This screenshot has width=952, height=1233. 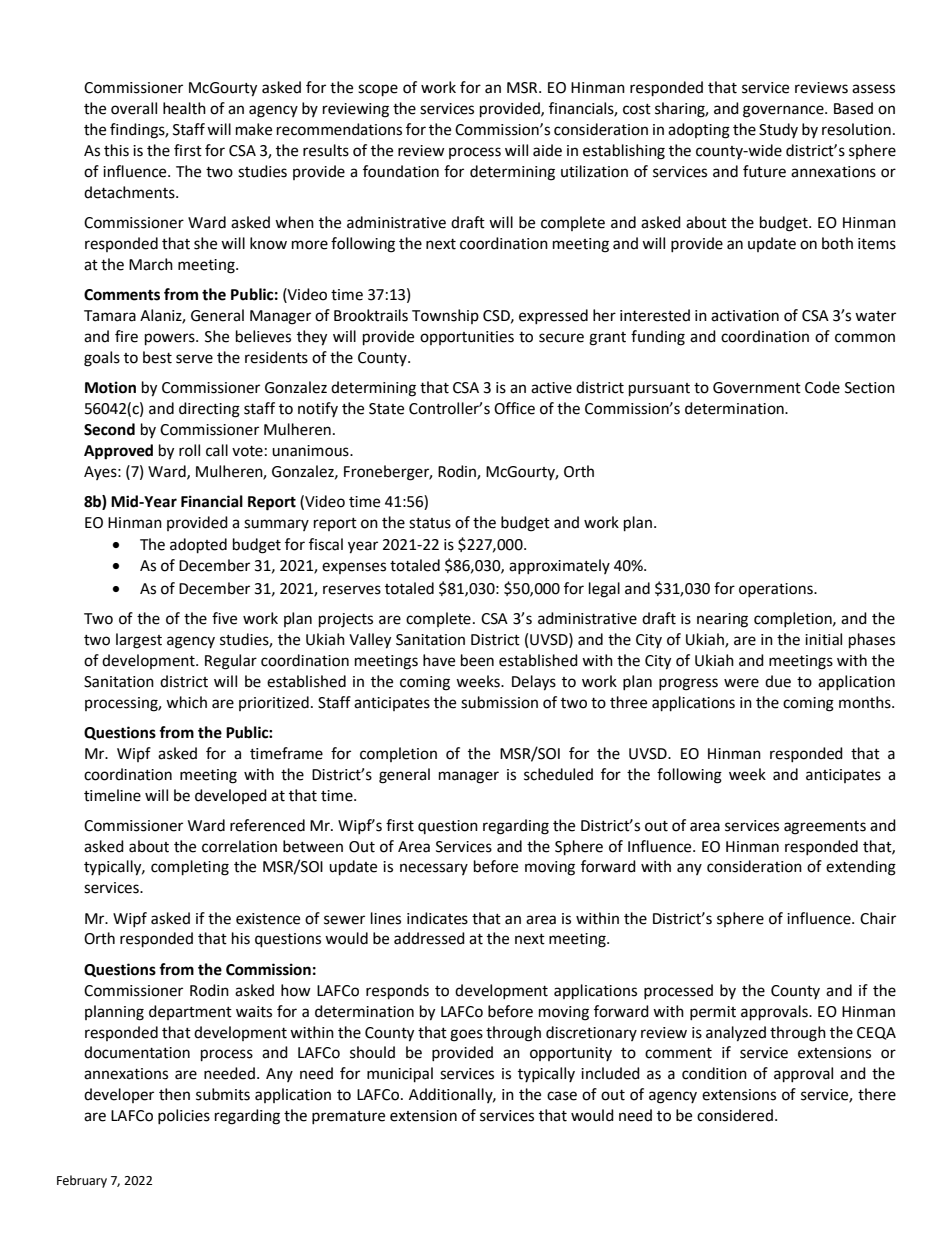 I want to click on largest, so click(x=139, y=641).
